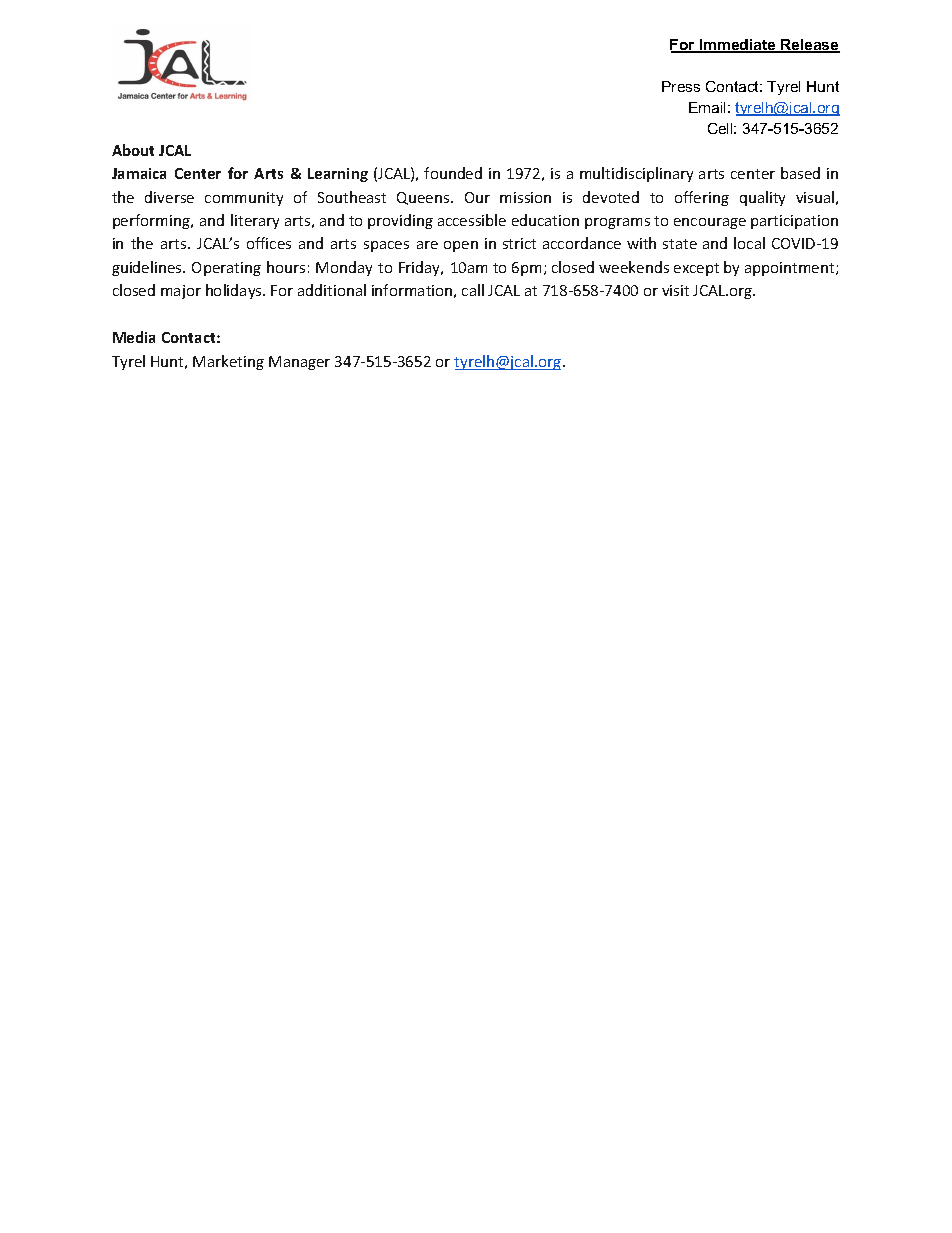 The image size is (952, 1233). I want to click on Release, so click(809, 46).
